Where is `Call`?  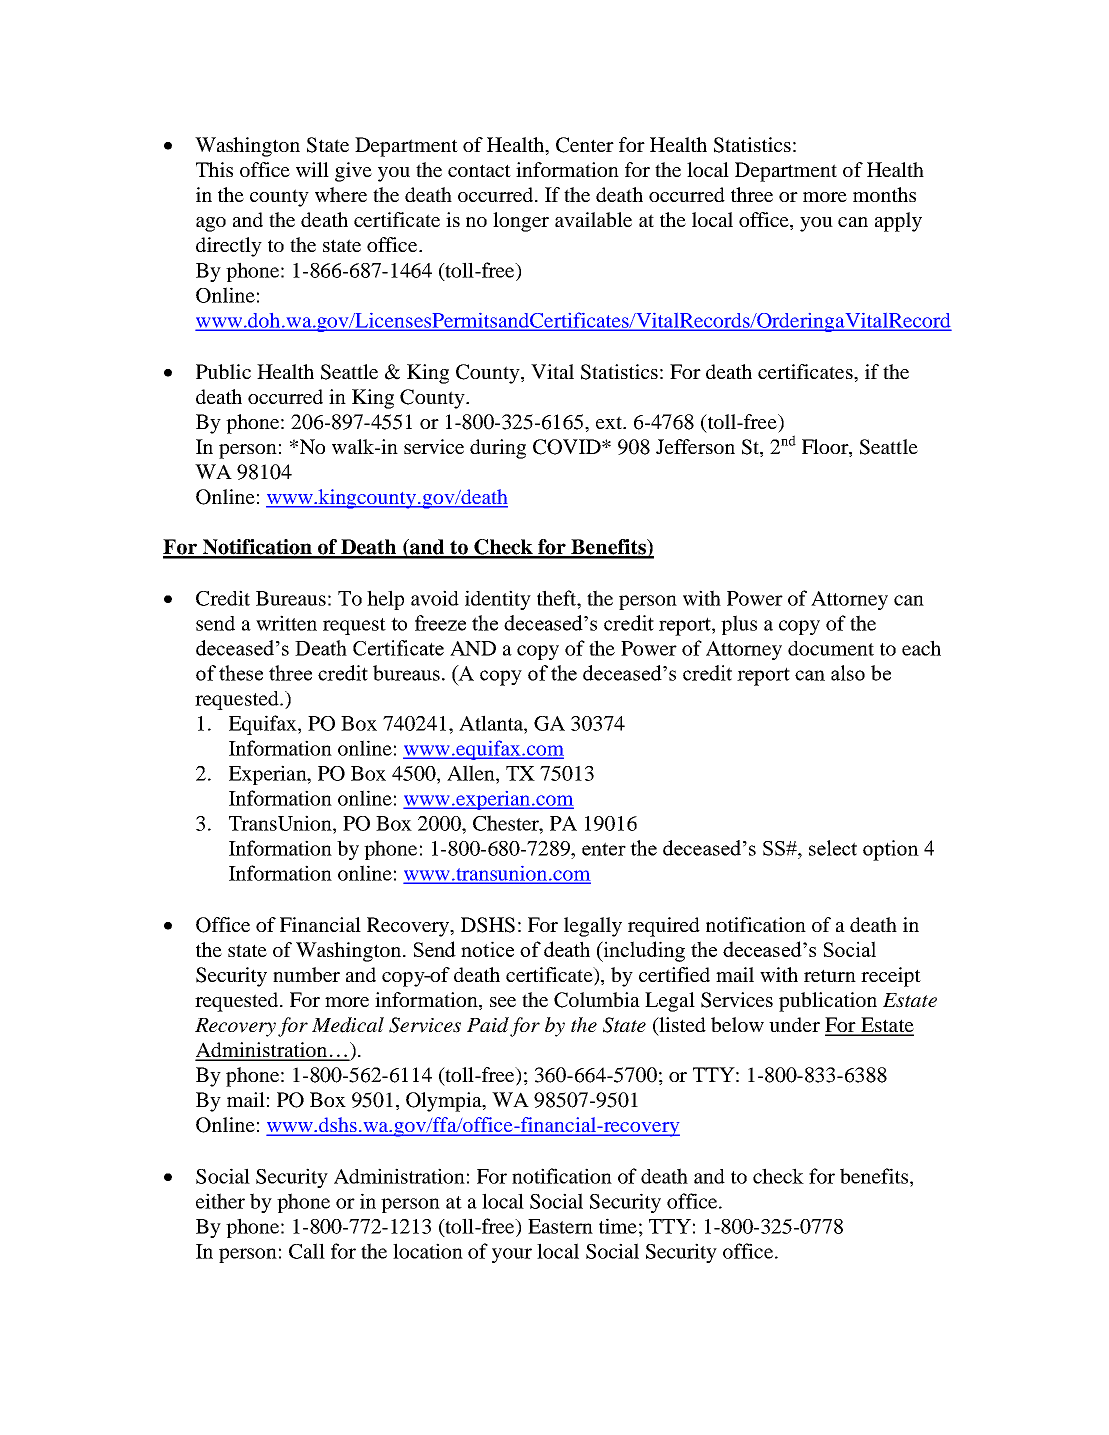 Call is located at coordinates (307, 1251).
